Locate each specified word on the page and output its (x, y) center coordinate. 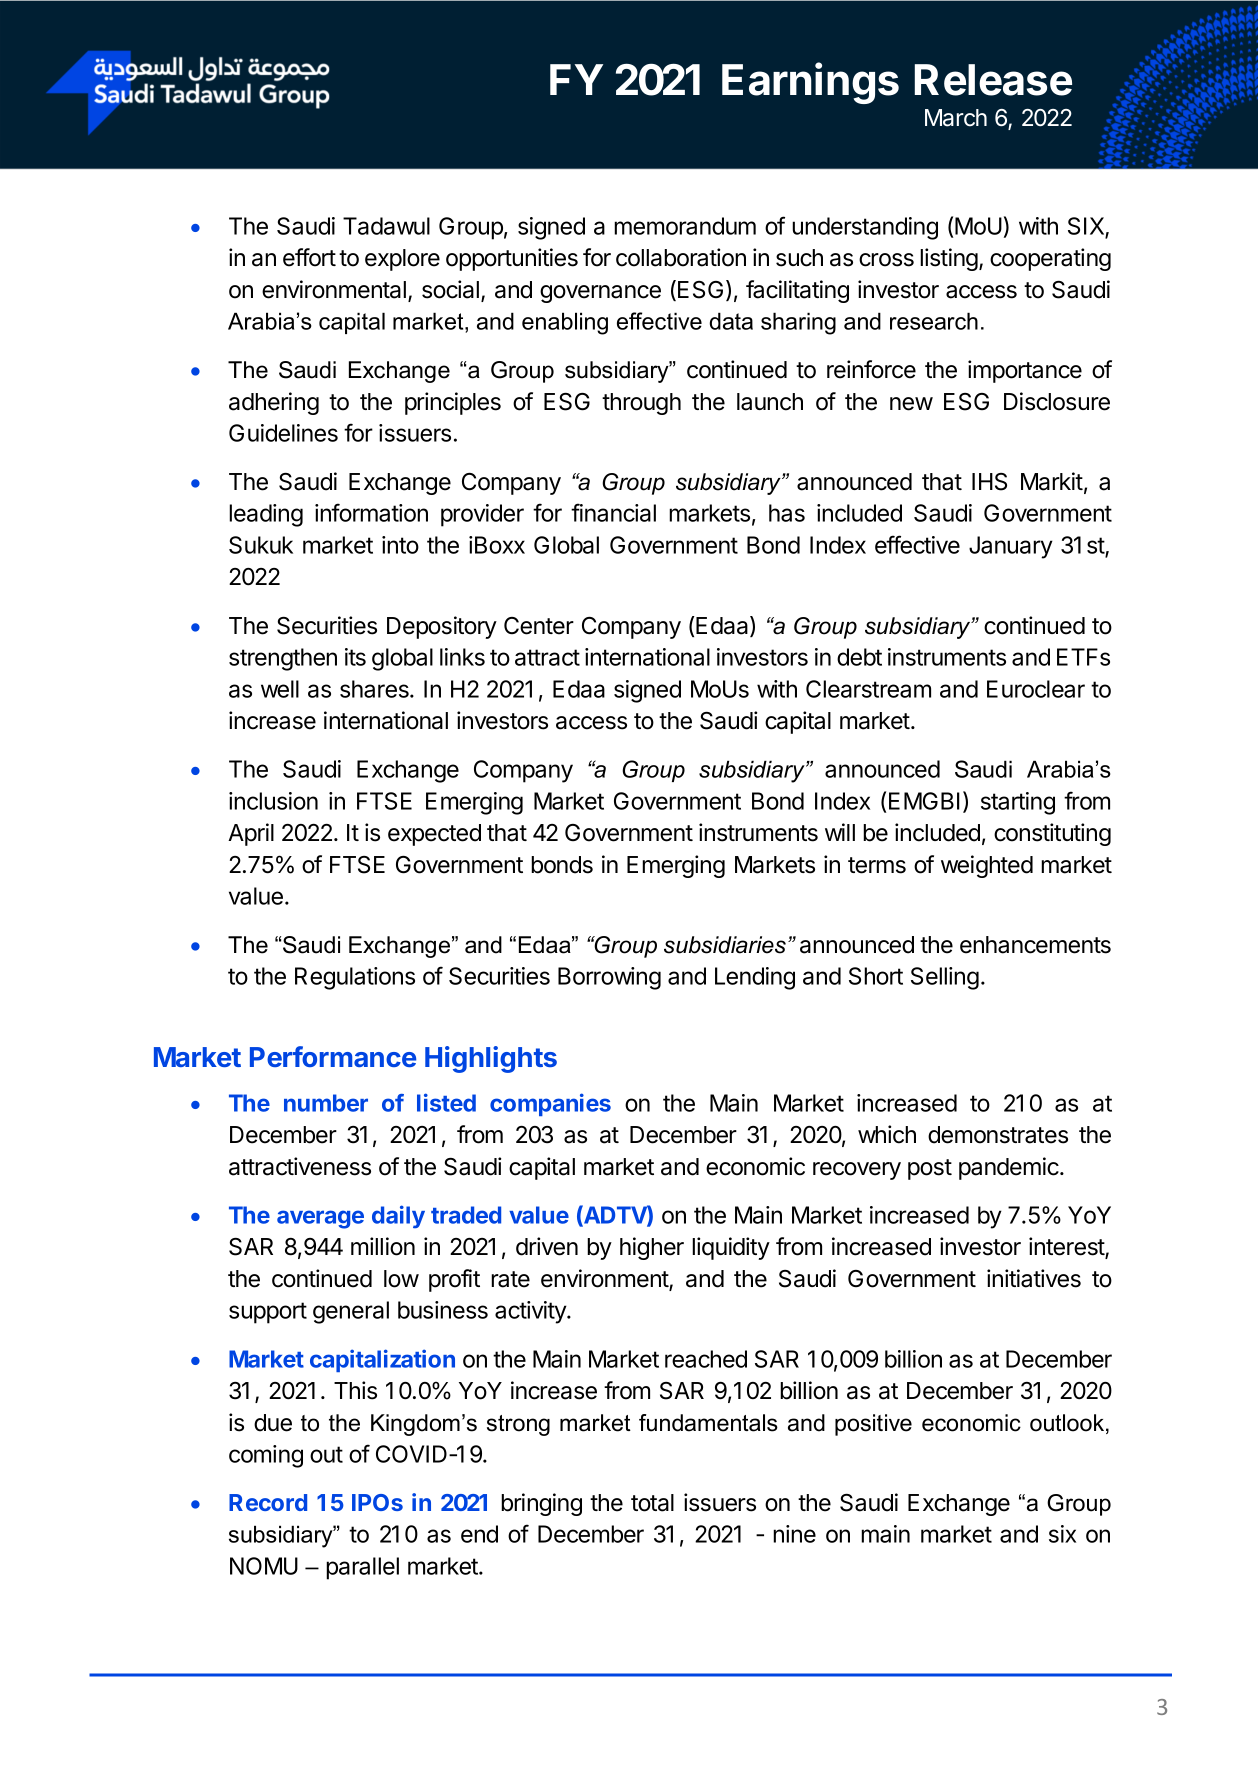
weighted (987, 866)
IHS (989, 482)
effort (309, 257)
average (320, 1219)
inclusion (273, 801)
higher (652, 1248)
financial (613, 512)
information (371, 512)
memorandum (685, 226)
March (956, 118)
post (930, 1169)
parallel (362, 1568)
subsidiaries (725, 945)
